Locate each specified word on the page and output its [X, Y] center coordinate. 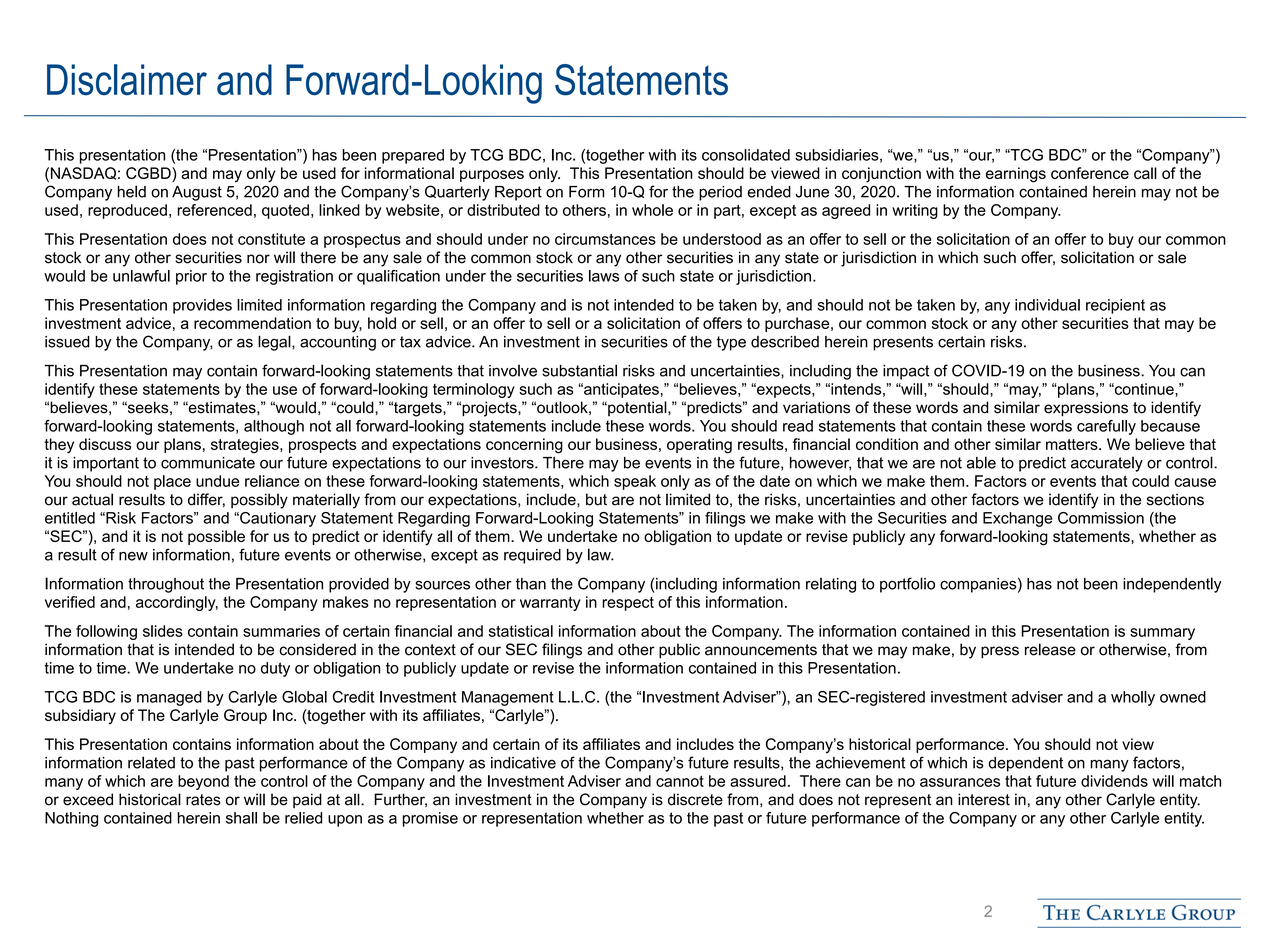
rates [203, 800]
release [1050, 649]
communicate [208, 463]
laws [604, 276]
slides [163, 631]
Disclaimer [127, 80]
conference [1090, 173]
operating [699, 446]
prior [191, 277]
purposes [492, 176]
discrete [695, 799]
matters [1073, 444]
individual [1047, 305]
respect [628, 604]
